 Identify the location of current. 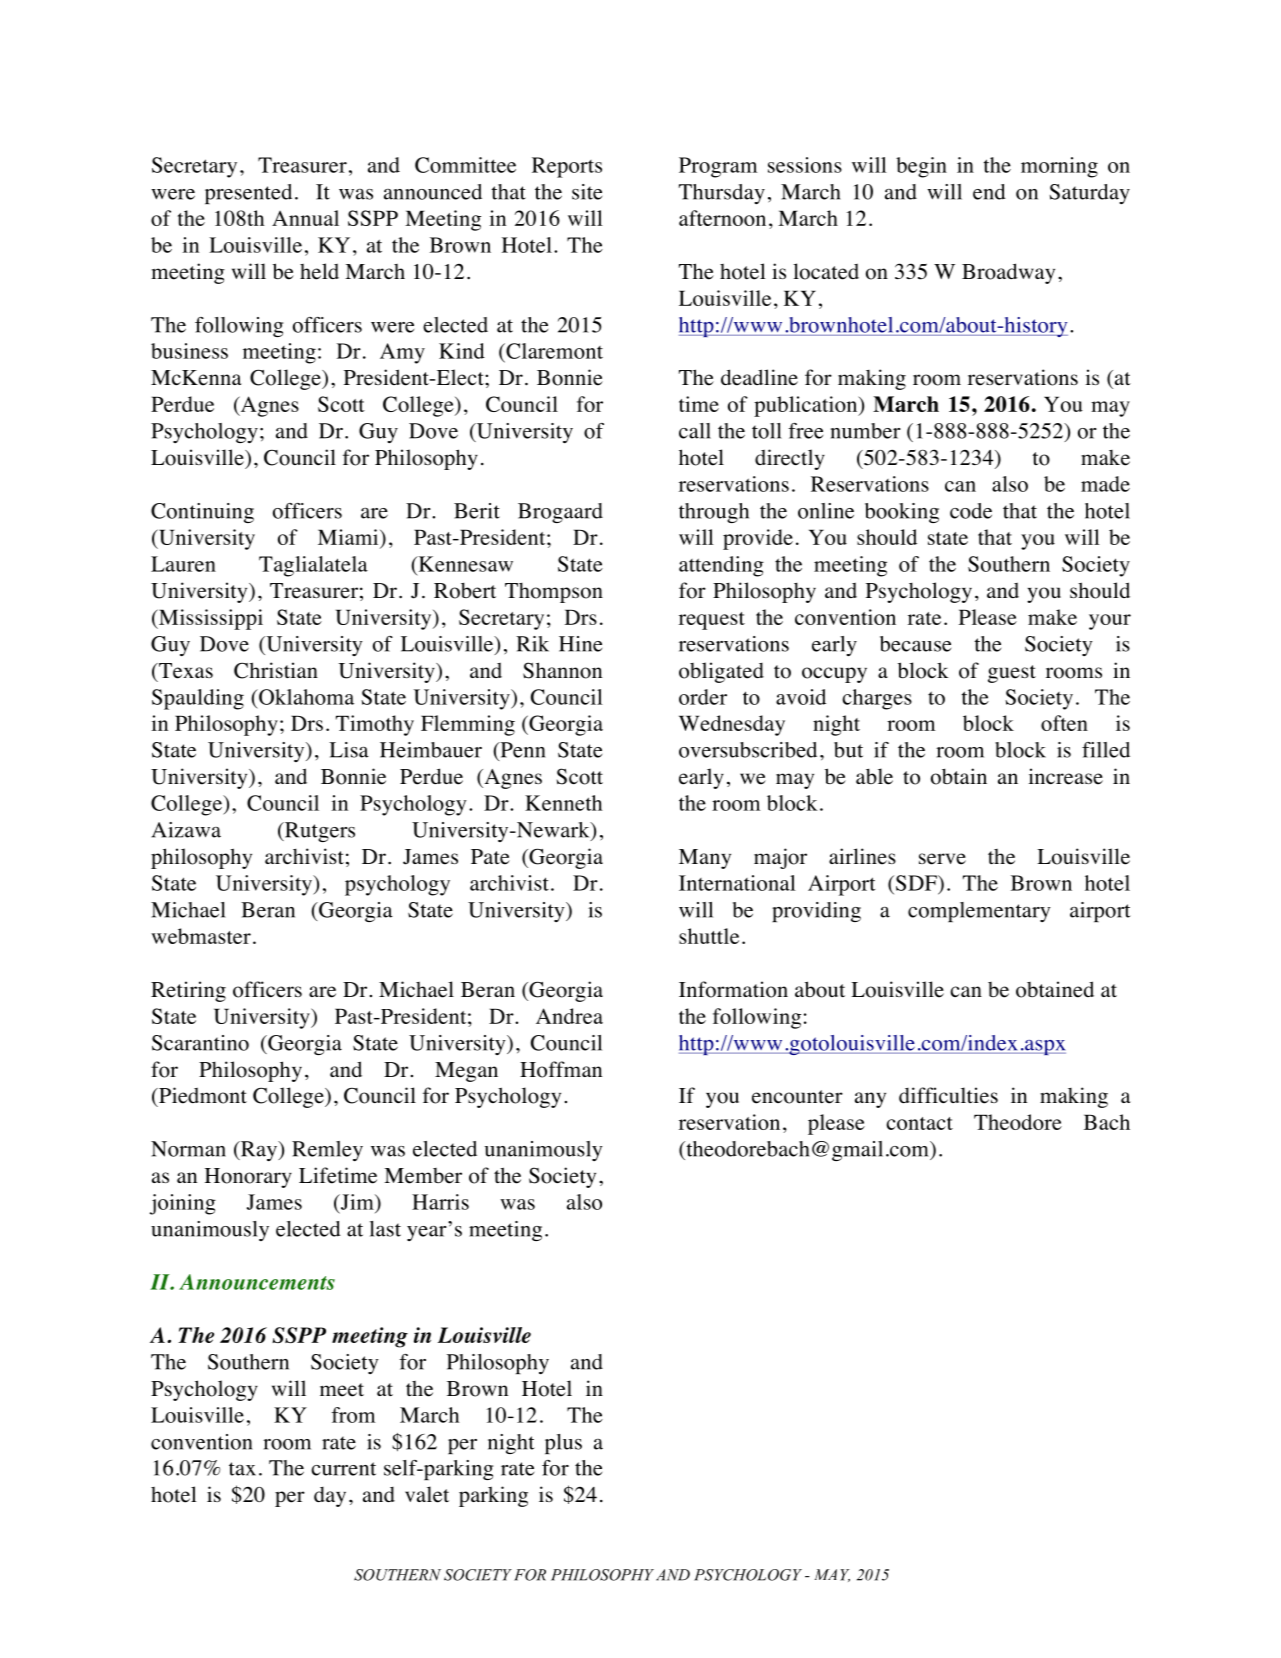
(343, 1469).
